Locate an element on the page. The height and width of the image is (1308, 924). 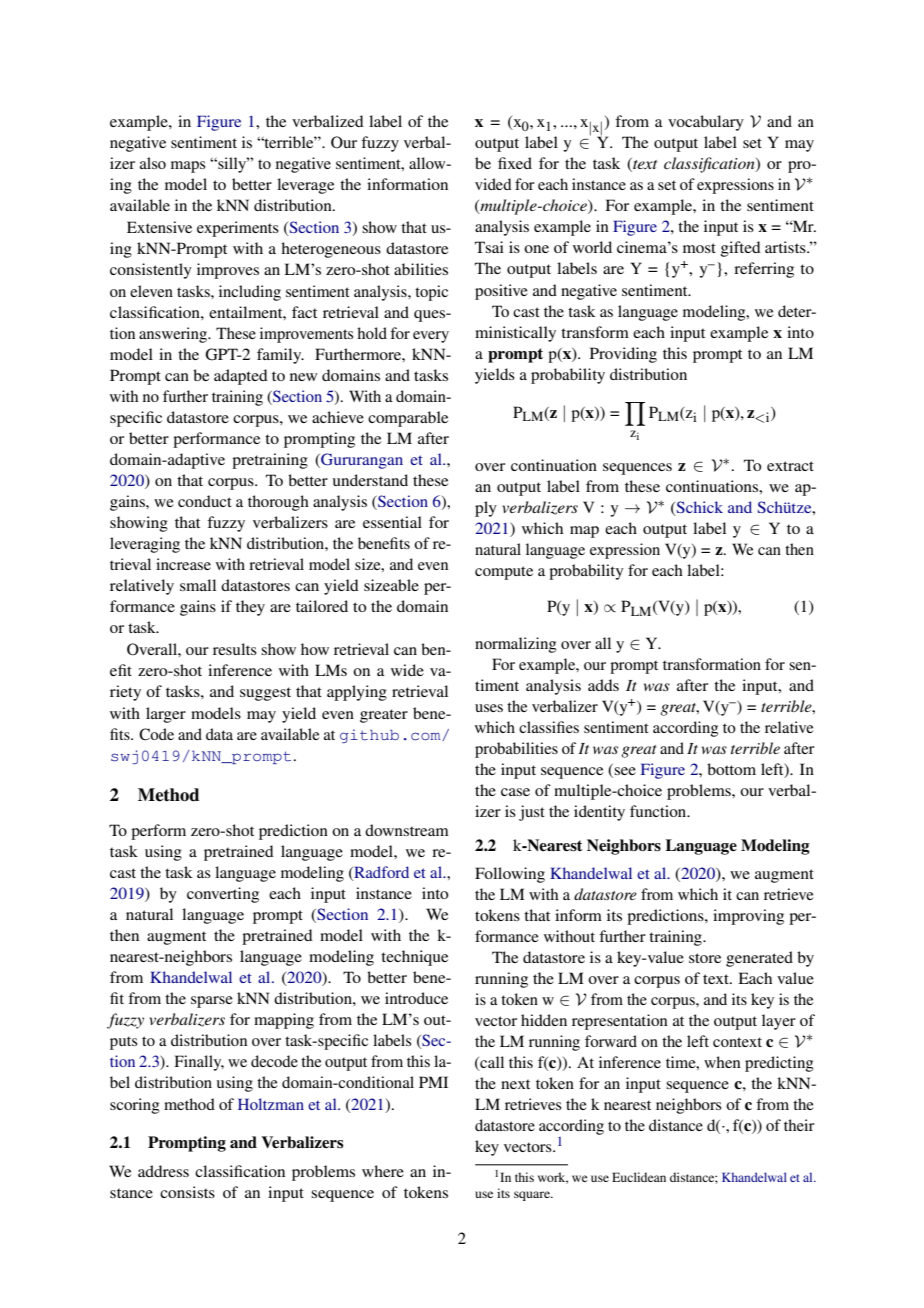
vocabulary is located at coordinates (706, 123).
